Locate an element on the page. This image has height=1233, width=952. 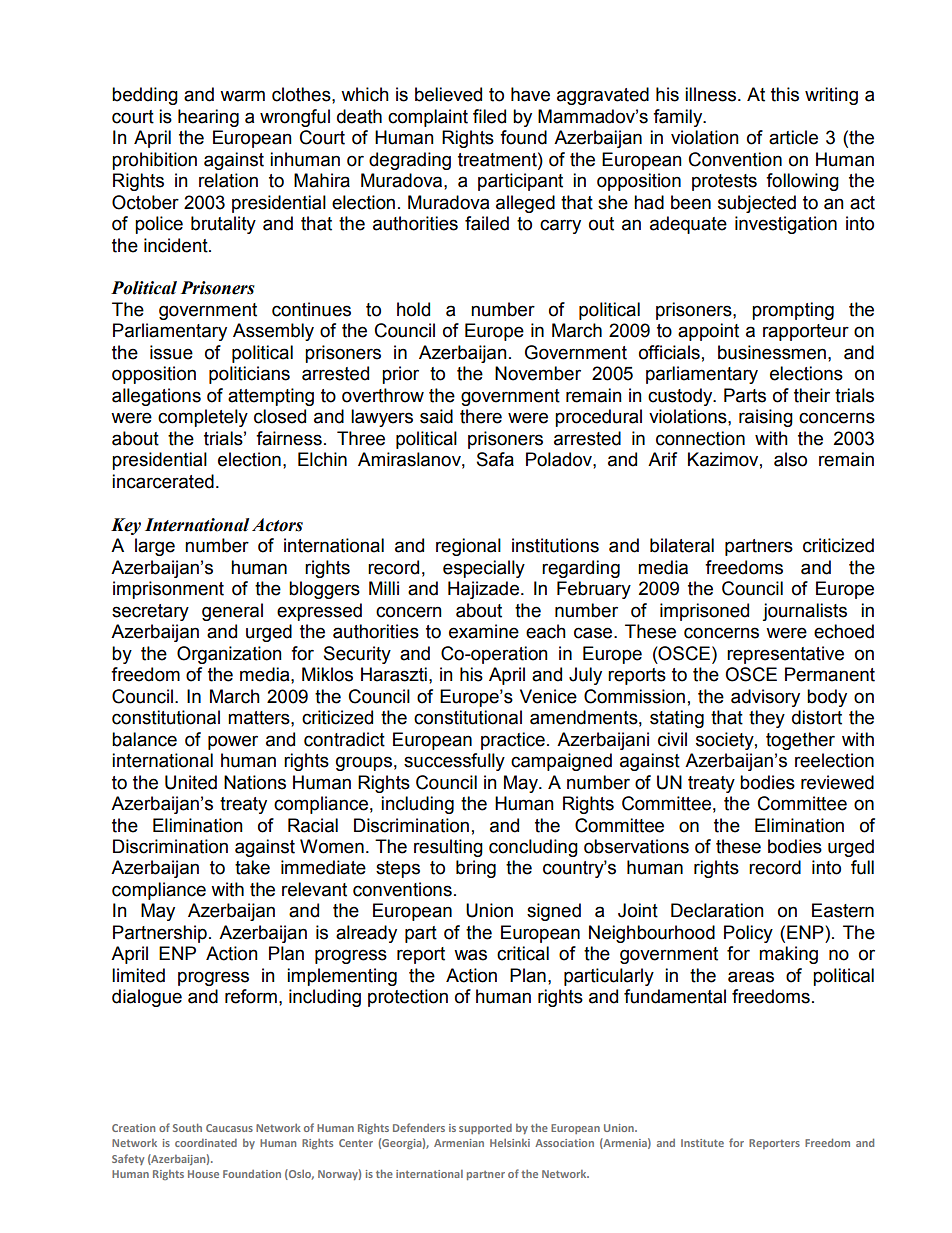
supported is located at coordinates (485, 1129).
